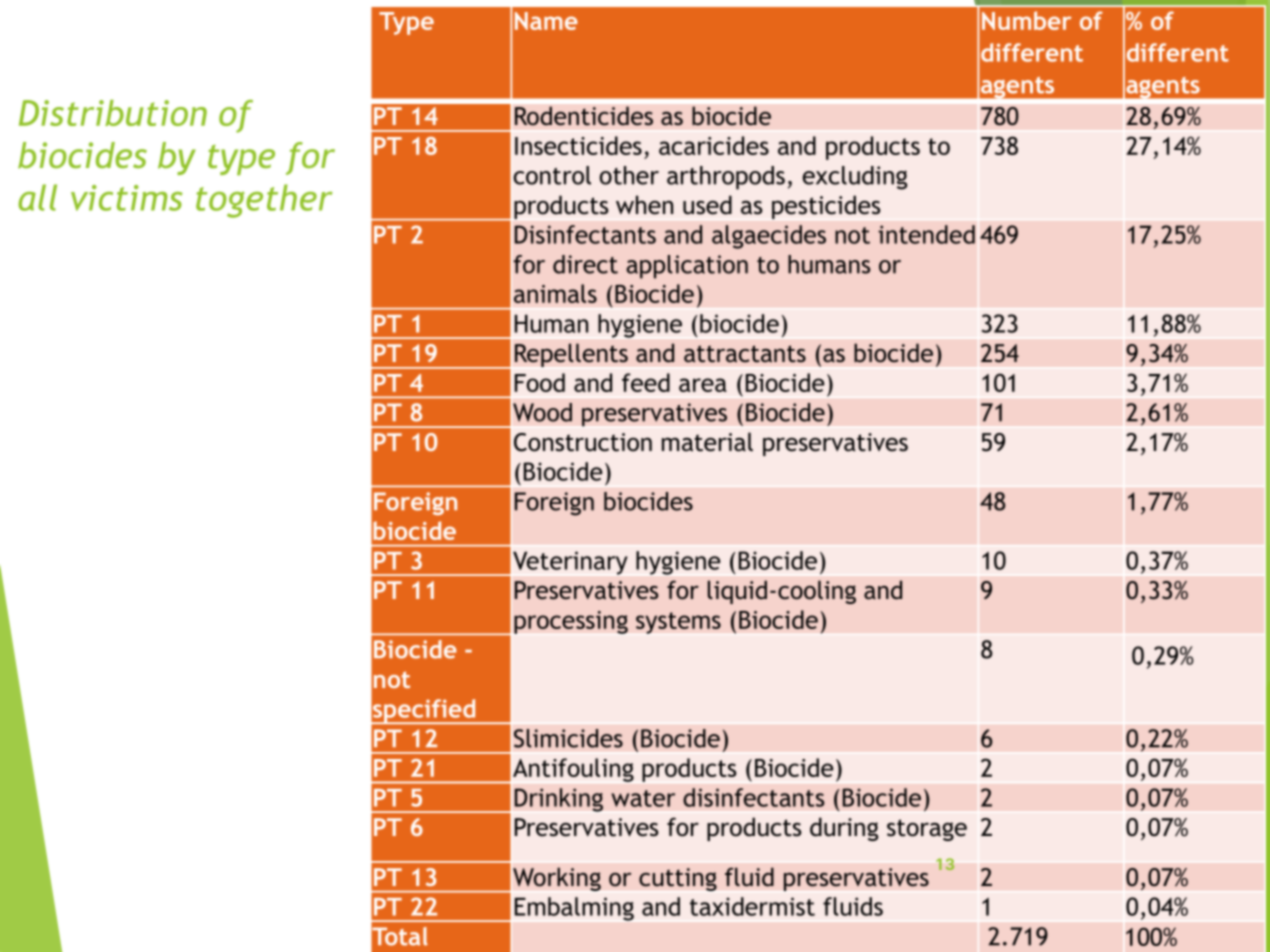  Describe the element at coordinates (574, 909) in the image. I see `Embalming` at that location.
